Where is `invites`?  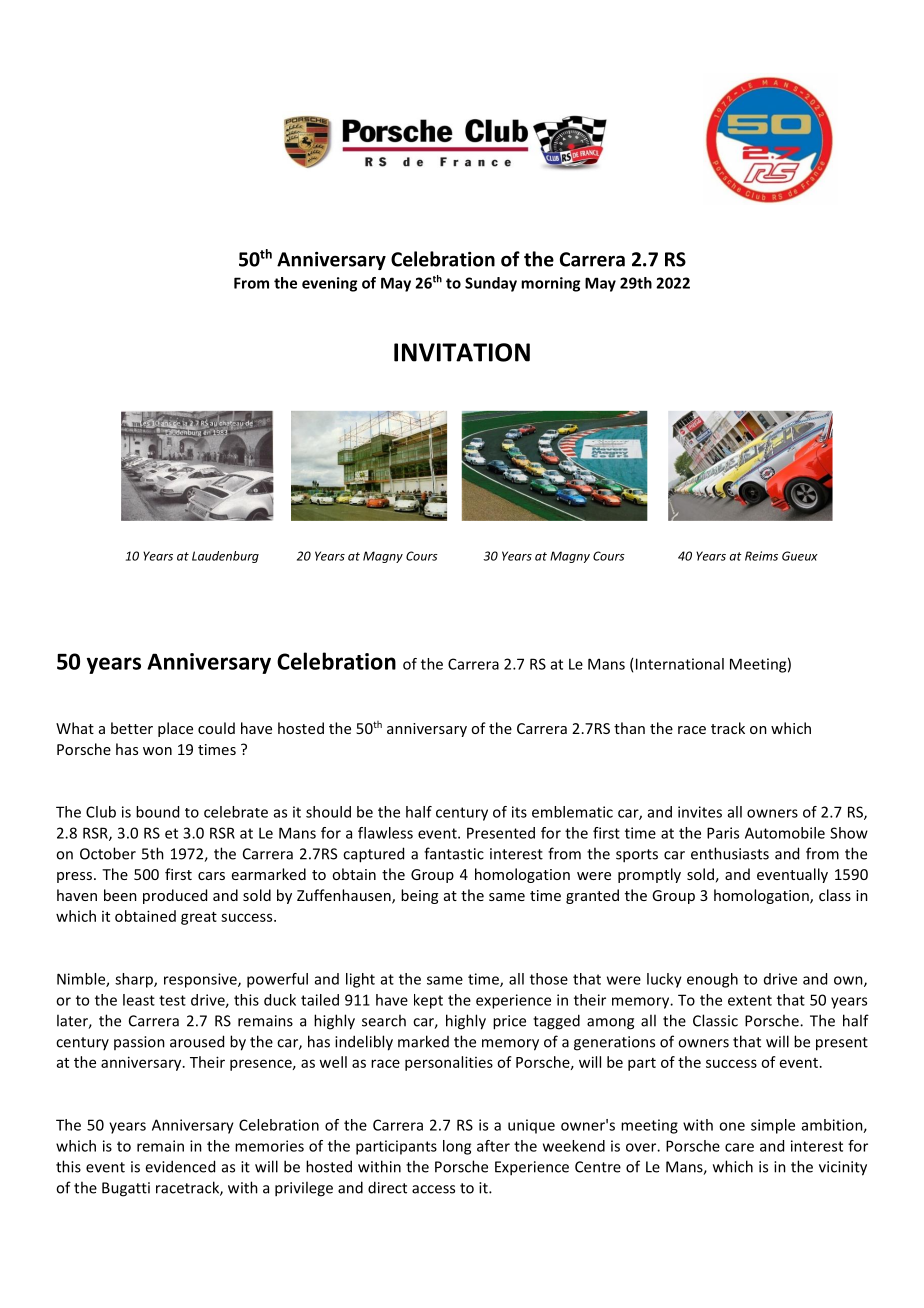
invites is located at coordinates (700, 812).
